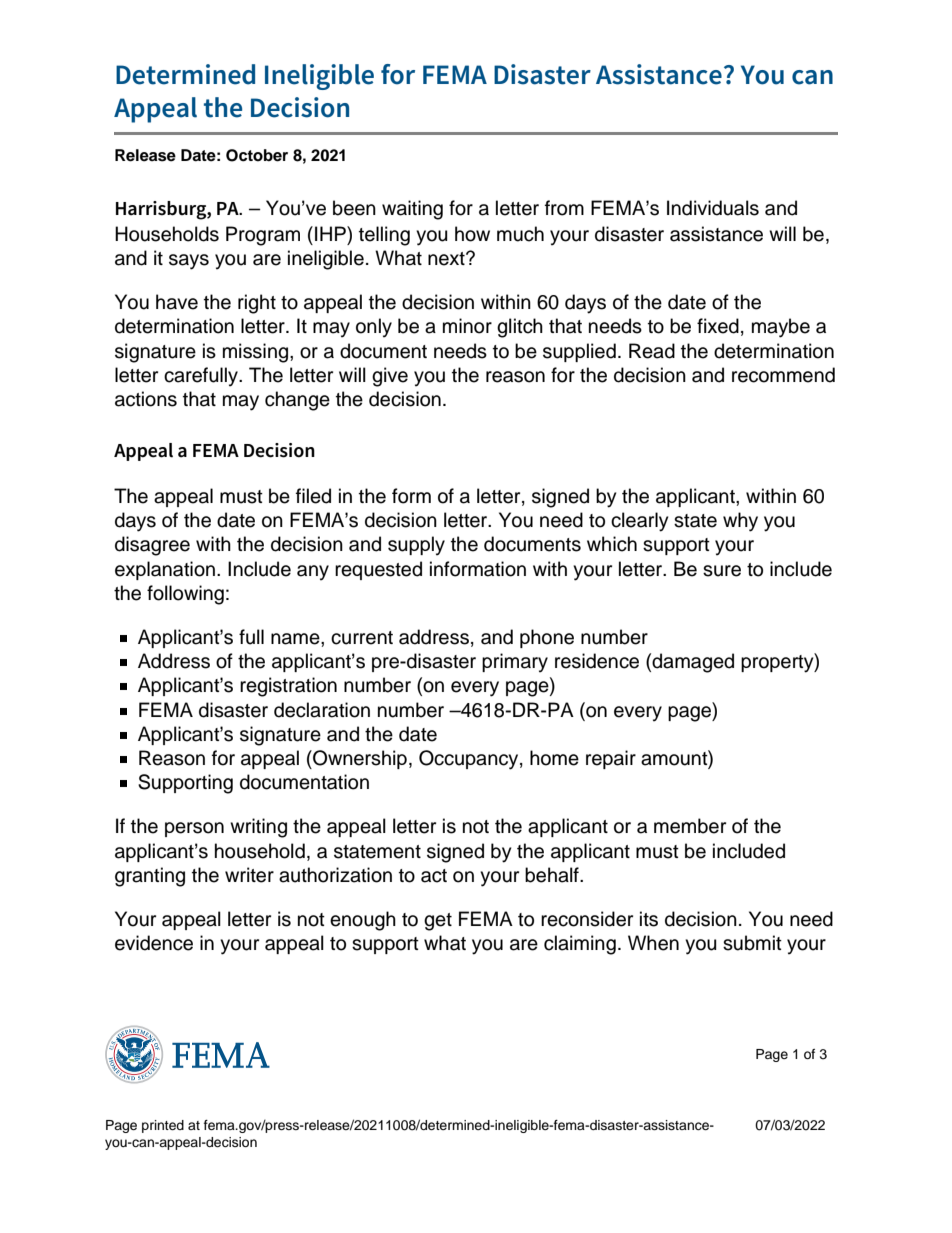  Describe the element at coordinates (412, 210) in the page. I see `waiting` at that location.
